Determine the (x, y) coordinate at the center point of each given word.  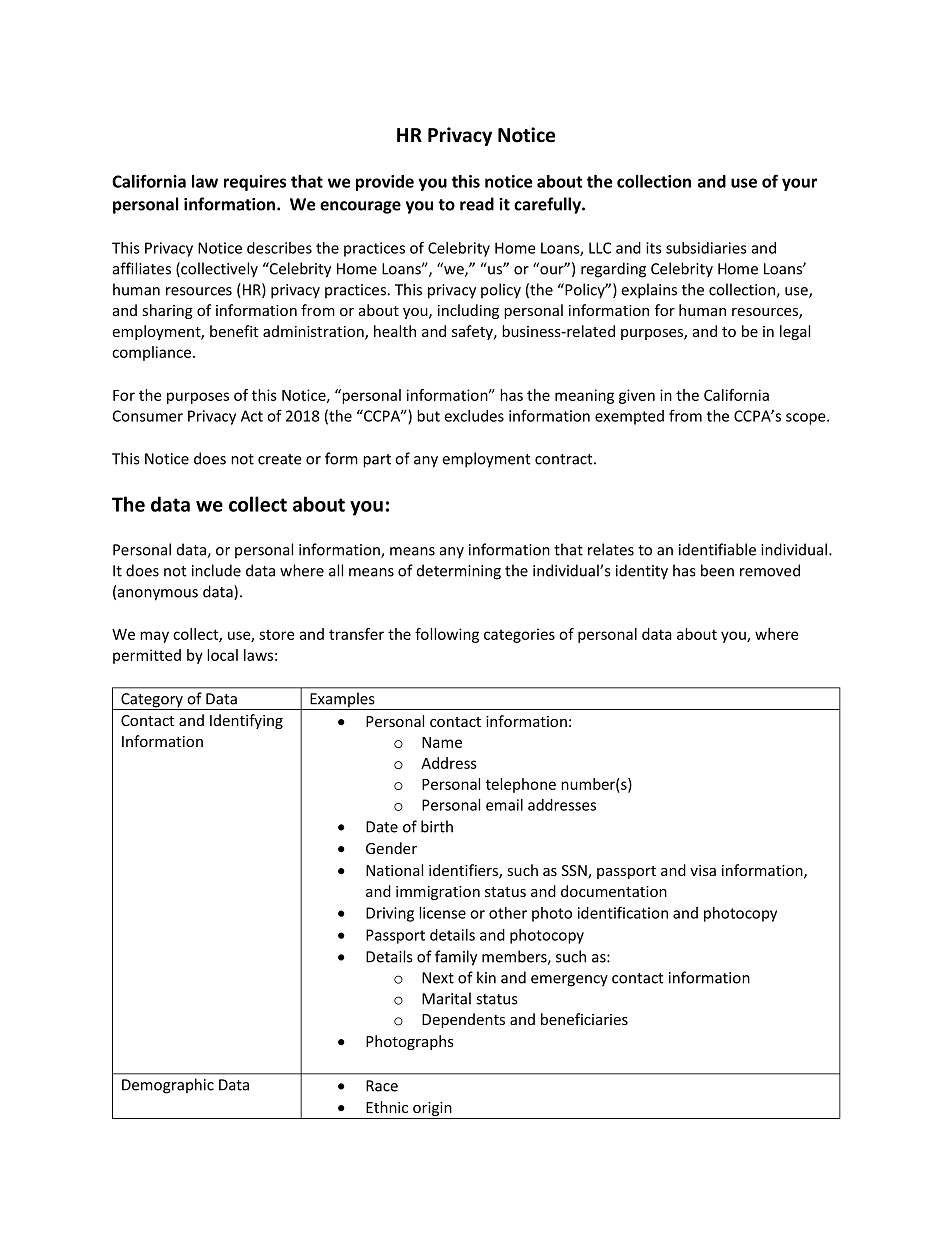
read (477, 204)
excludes (474, 416)
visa (703, 870)
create (280, 459)
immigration (438, 893)
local (222, 655)
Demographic (168, 1086)
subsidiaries (706, 248)
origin (432, 1110)
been (717, 570)
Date (382, 827)
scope (807, 419)
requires (255, 183)
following (447, 635)
